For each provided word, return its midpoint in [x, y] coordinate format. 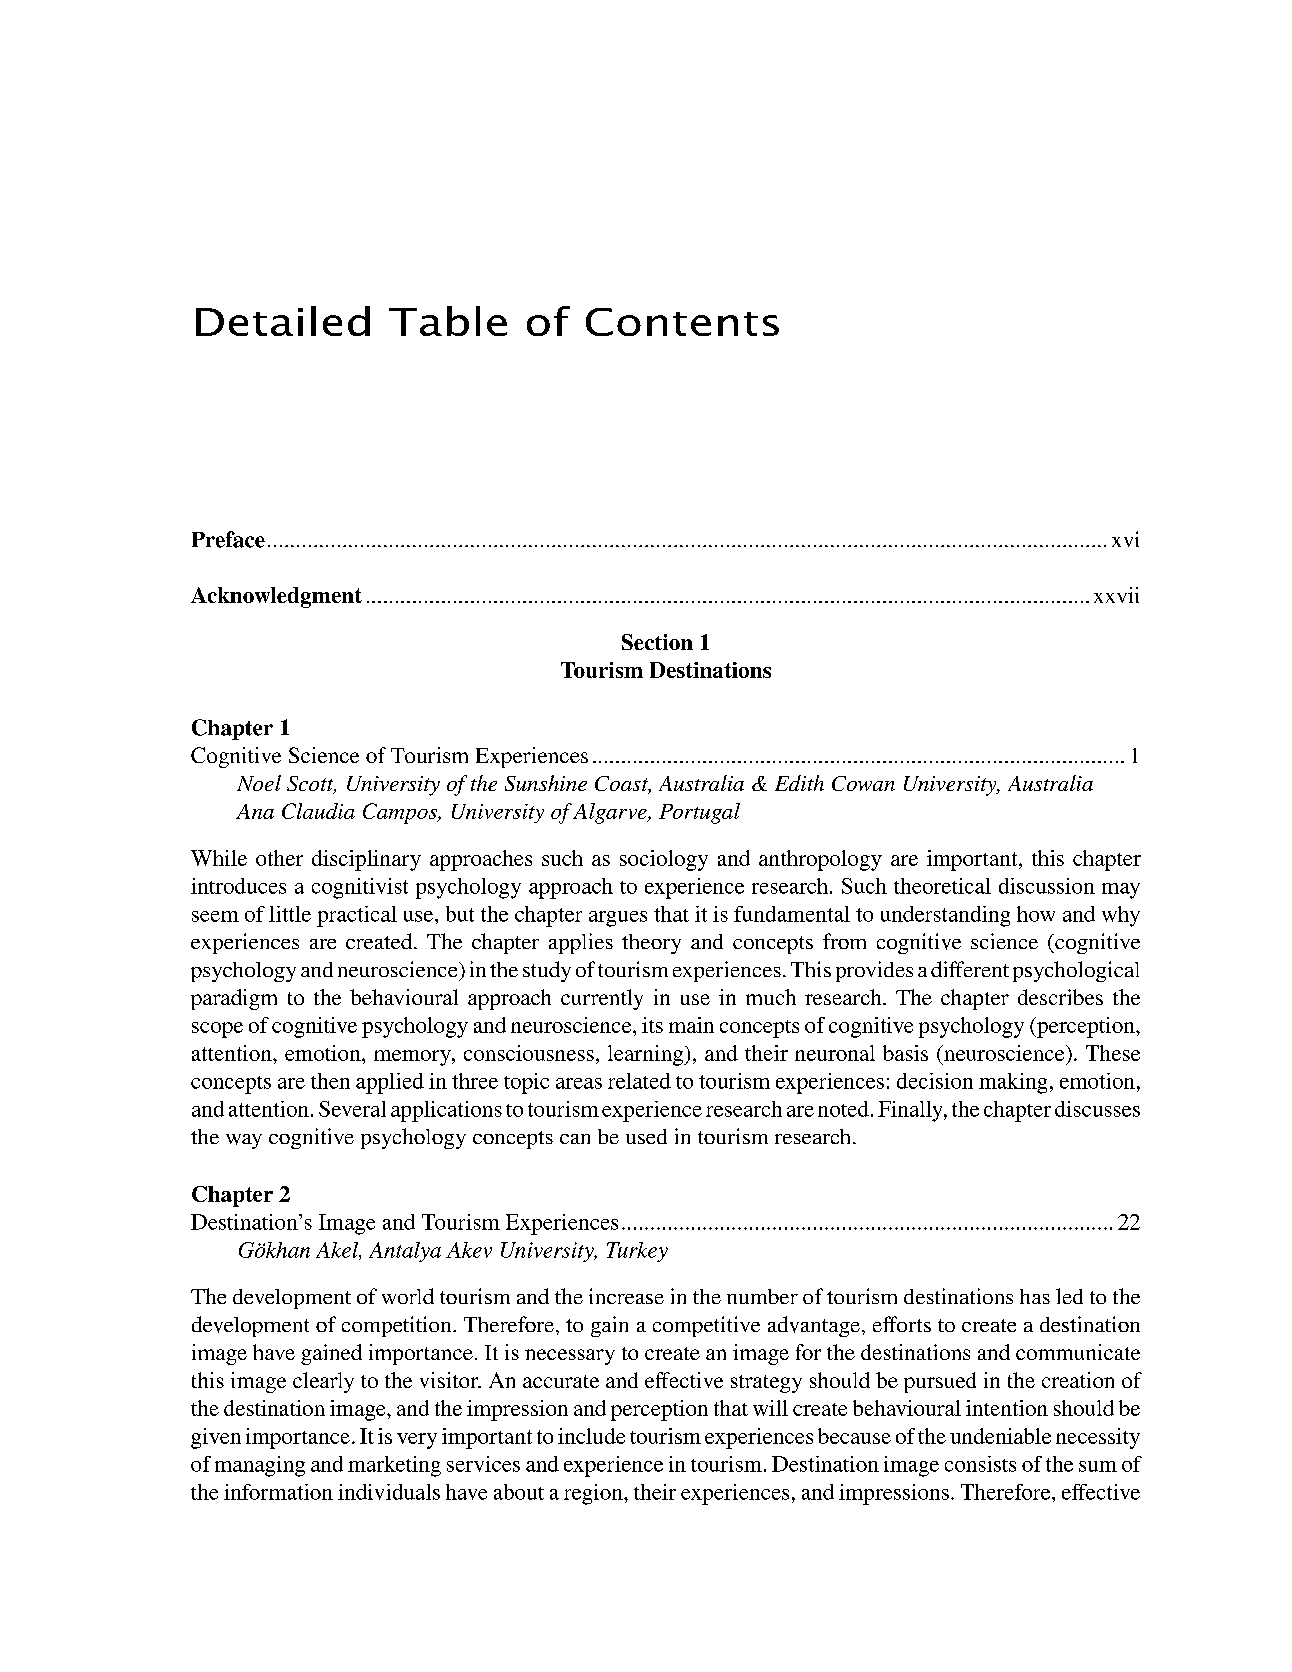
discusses [1097, 1109]
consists [980, 1464]
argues [618, 919]
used [646, 1136]
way [244, 1141]
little [290, 914]
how [1036, 914]
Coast [623, 785]
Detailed [283, 321]
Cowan [863, 783]
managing [260, 1466]
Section [657, 642]
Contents [682, 322]
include [591, 1436]
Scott [311, 785]
